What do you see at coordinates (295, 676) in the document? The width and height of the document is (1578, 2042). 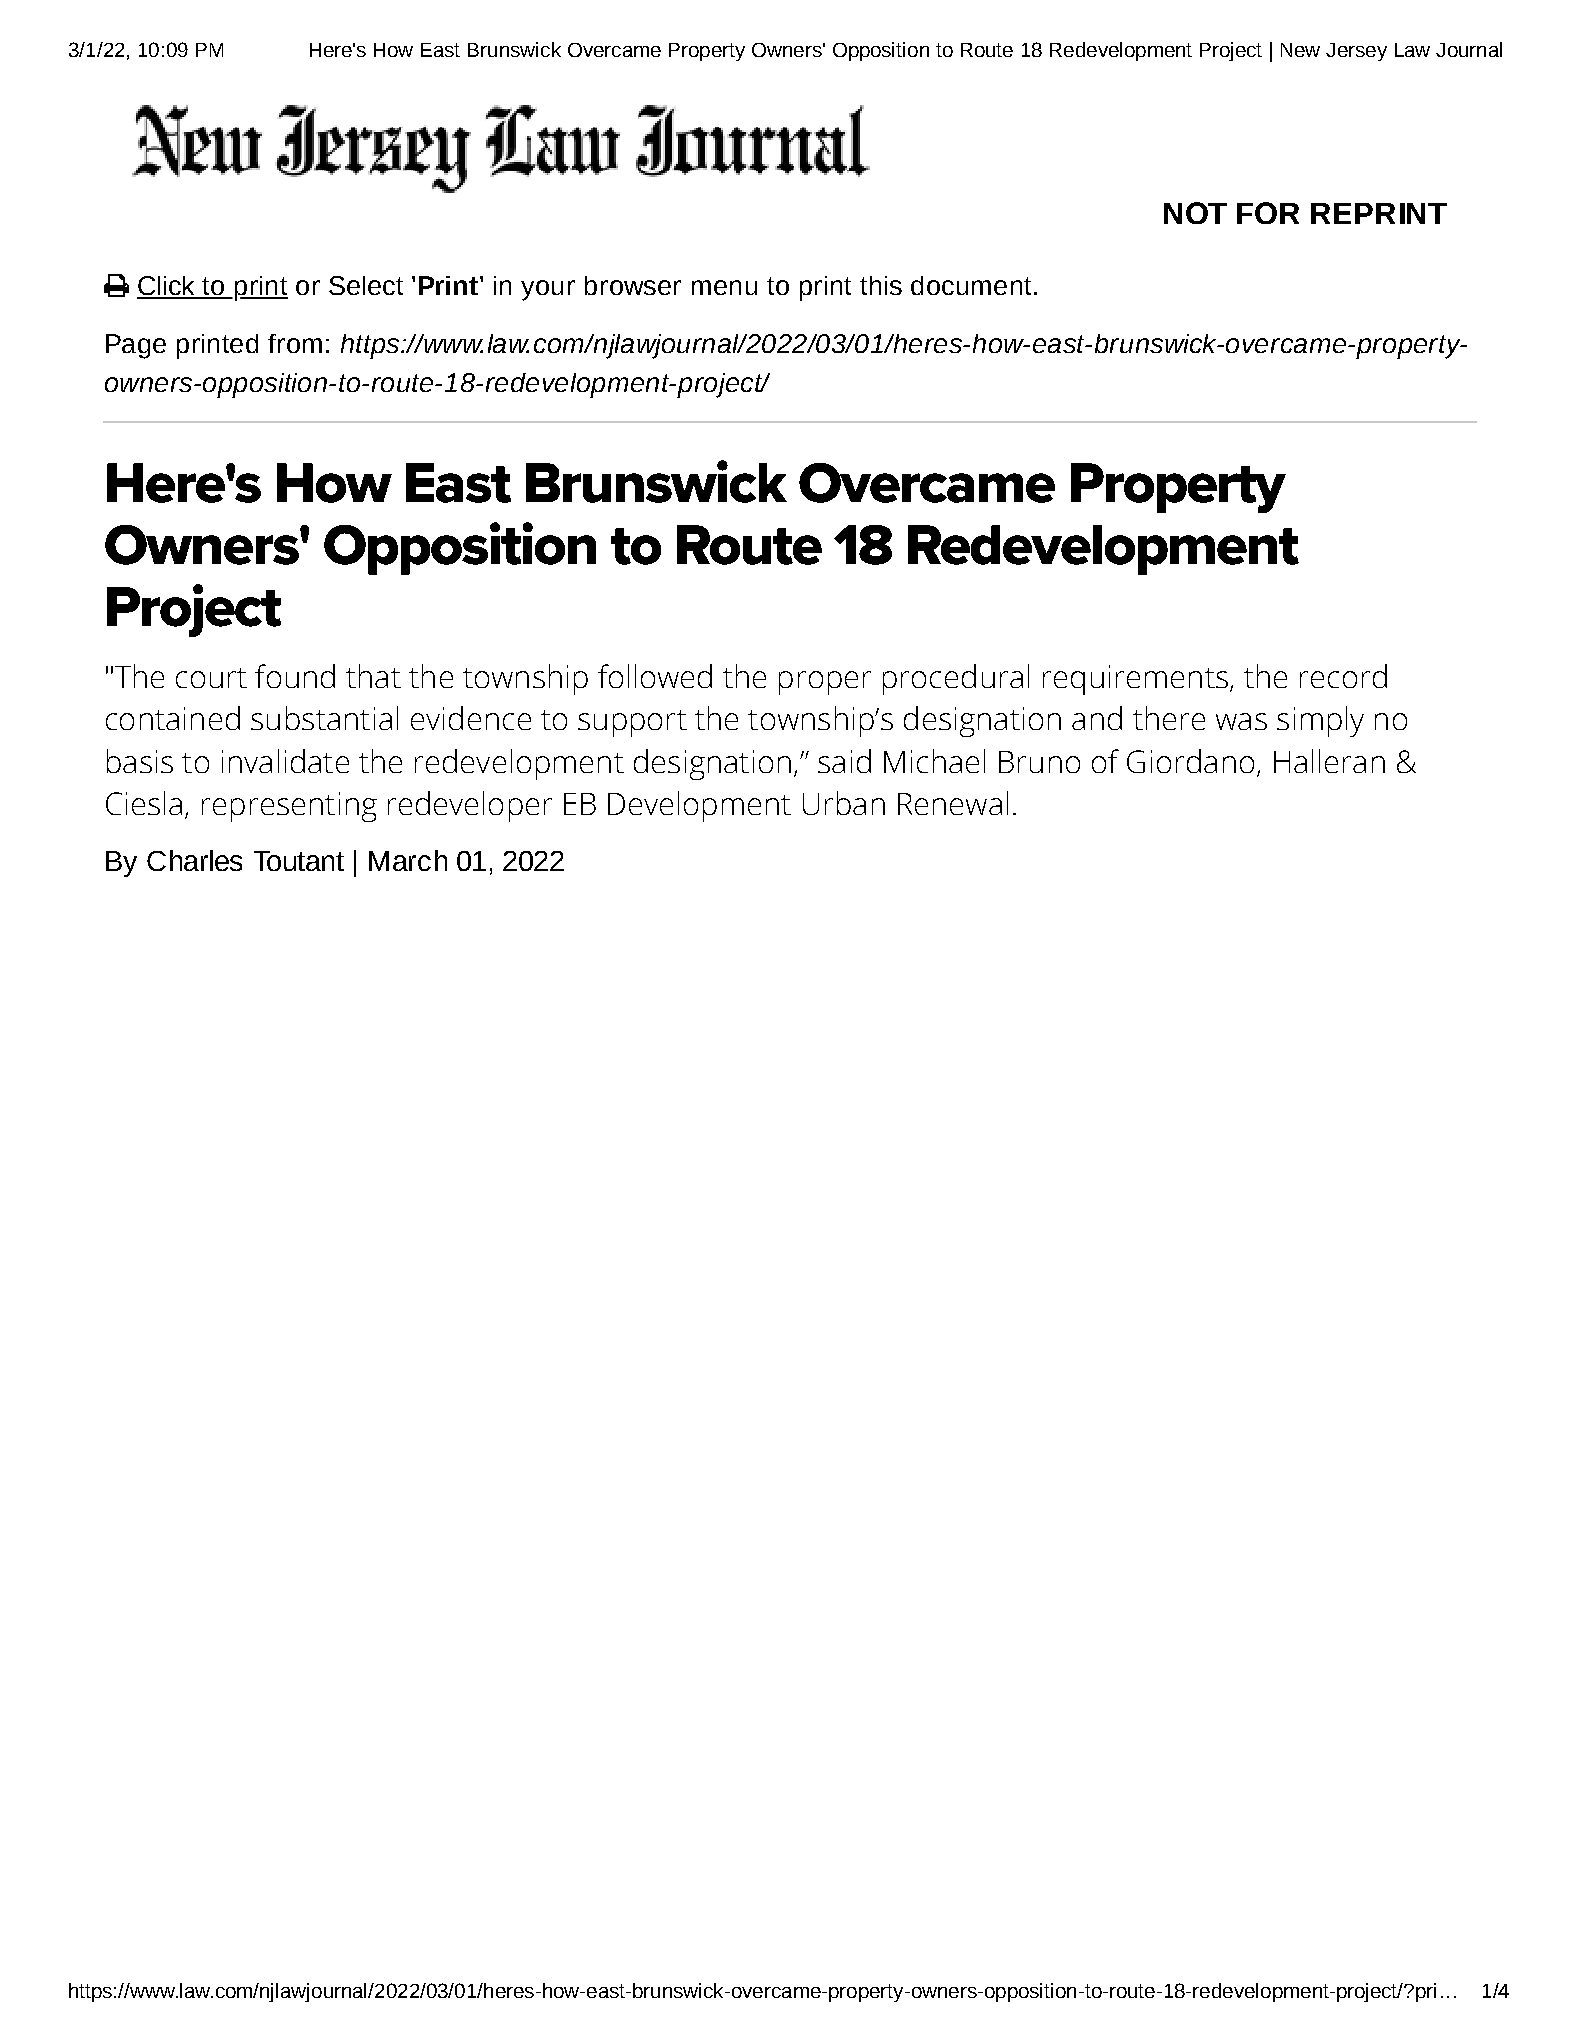 I see `found` at bounding box center [295, 676].
